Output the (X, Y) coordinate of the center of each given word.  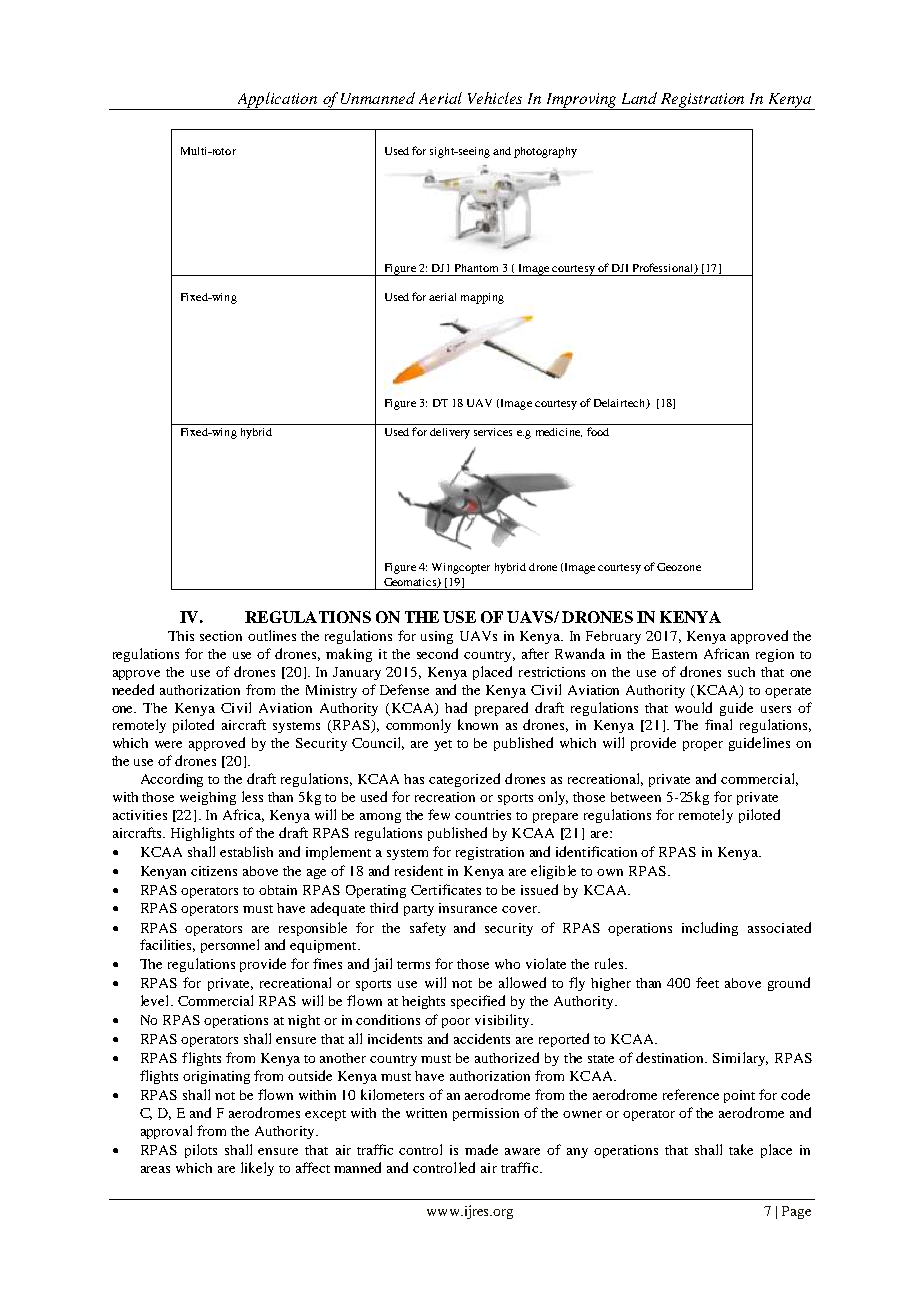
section (221, 636)
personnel (230, 946)
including (710, 929)
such (741, 672)
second (437, 653)
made (481, 1149)
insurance (468, 908)
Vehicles (495, 98)
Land (639, 98)
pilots (201, 1151)
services (493, 432)
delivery (450, 433)
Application (277, 101)
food (598, 431)
